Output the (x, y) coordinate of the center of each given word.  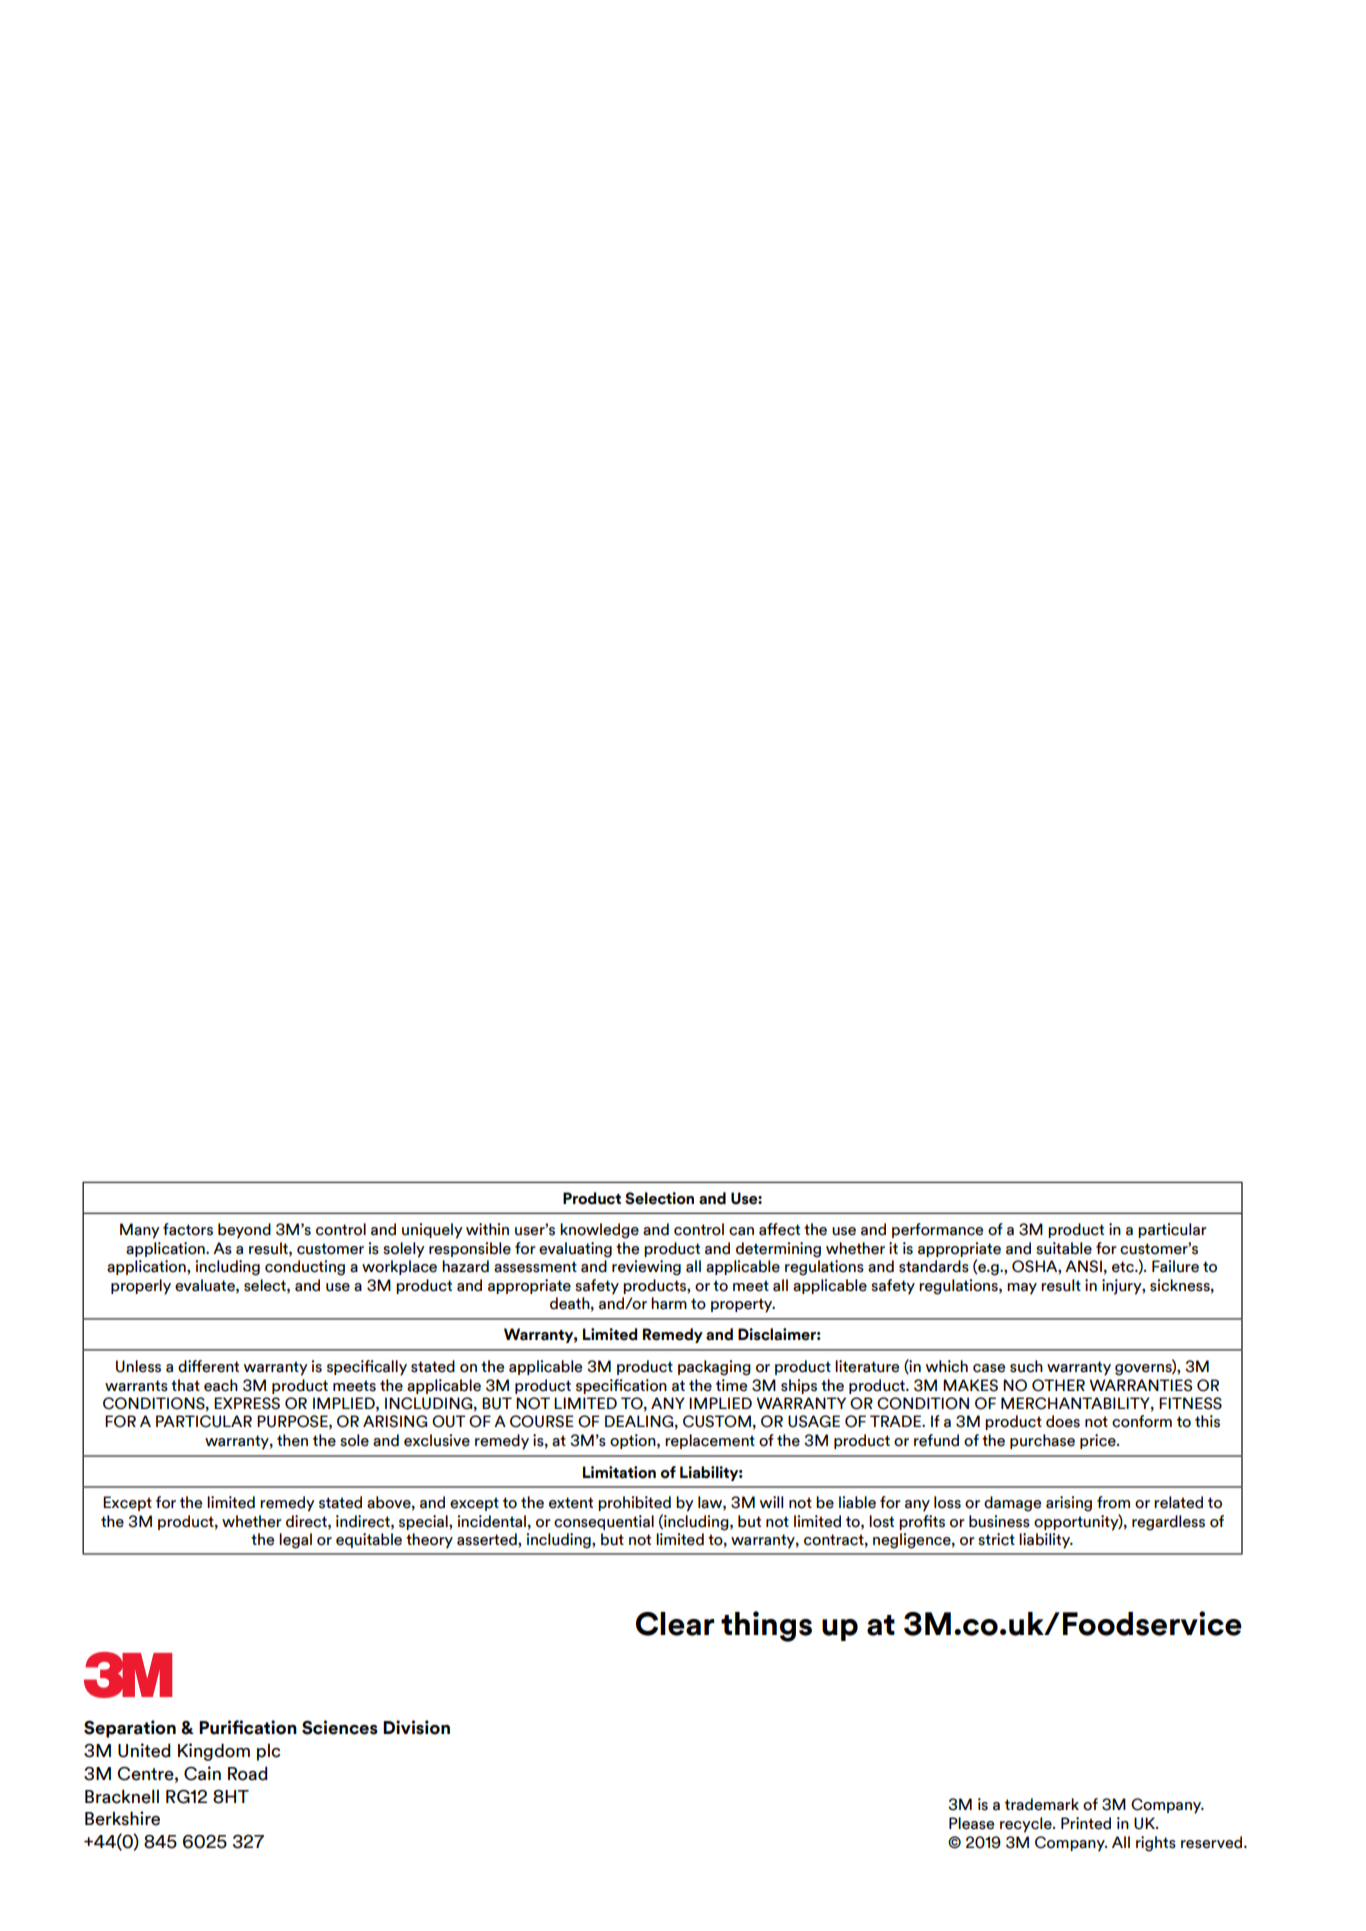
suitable (1064, 1248)
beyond (244, 1231)
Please (971, 1823)
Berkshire (122, 1818)
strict (996, 1539)
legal (295, 1541)
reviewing (646, 1268)
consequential (604, 1522)
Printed (1086, 1823)
